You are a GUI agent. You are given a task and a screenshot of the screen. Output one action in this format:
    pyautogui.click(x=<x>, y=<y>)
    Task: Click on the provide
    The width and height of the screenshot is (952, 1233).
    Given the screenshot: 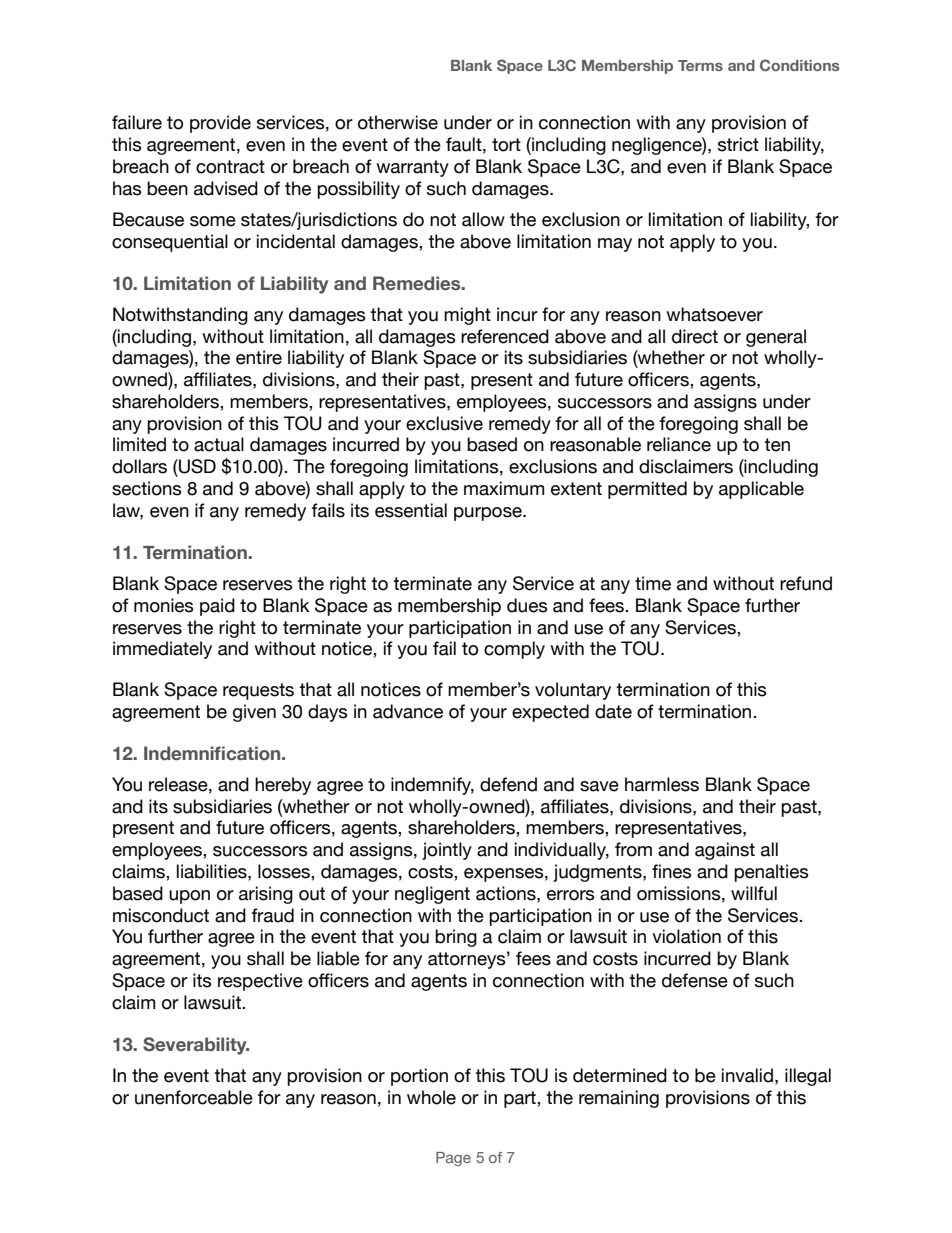 What is the action you would take?
    pyautogui.click(x=220, y=124)
